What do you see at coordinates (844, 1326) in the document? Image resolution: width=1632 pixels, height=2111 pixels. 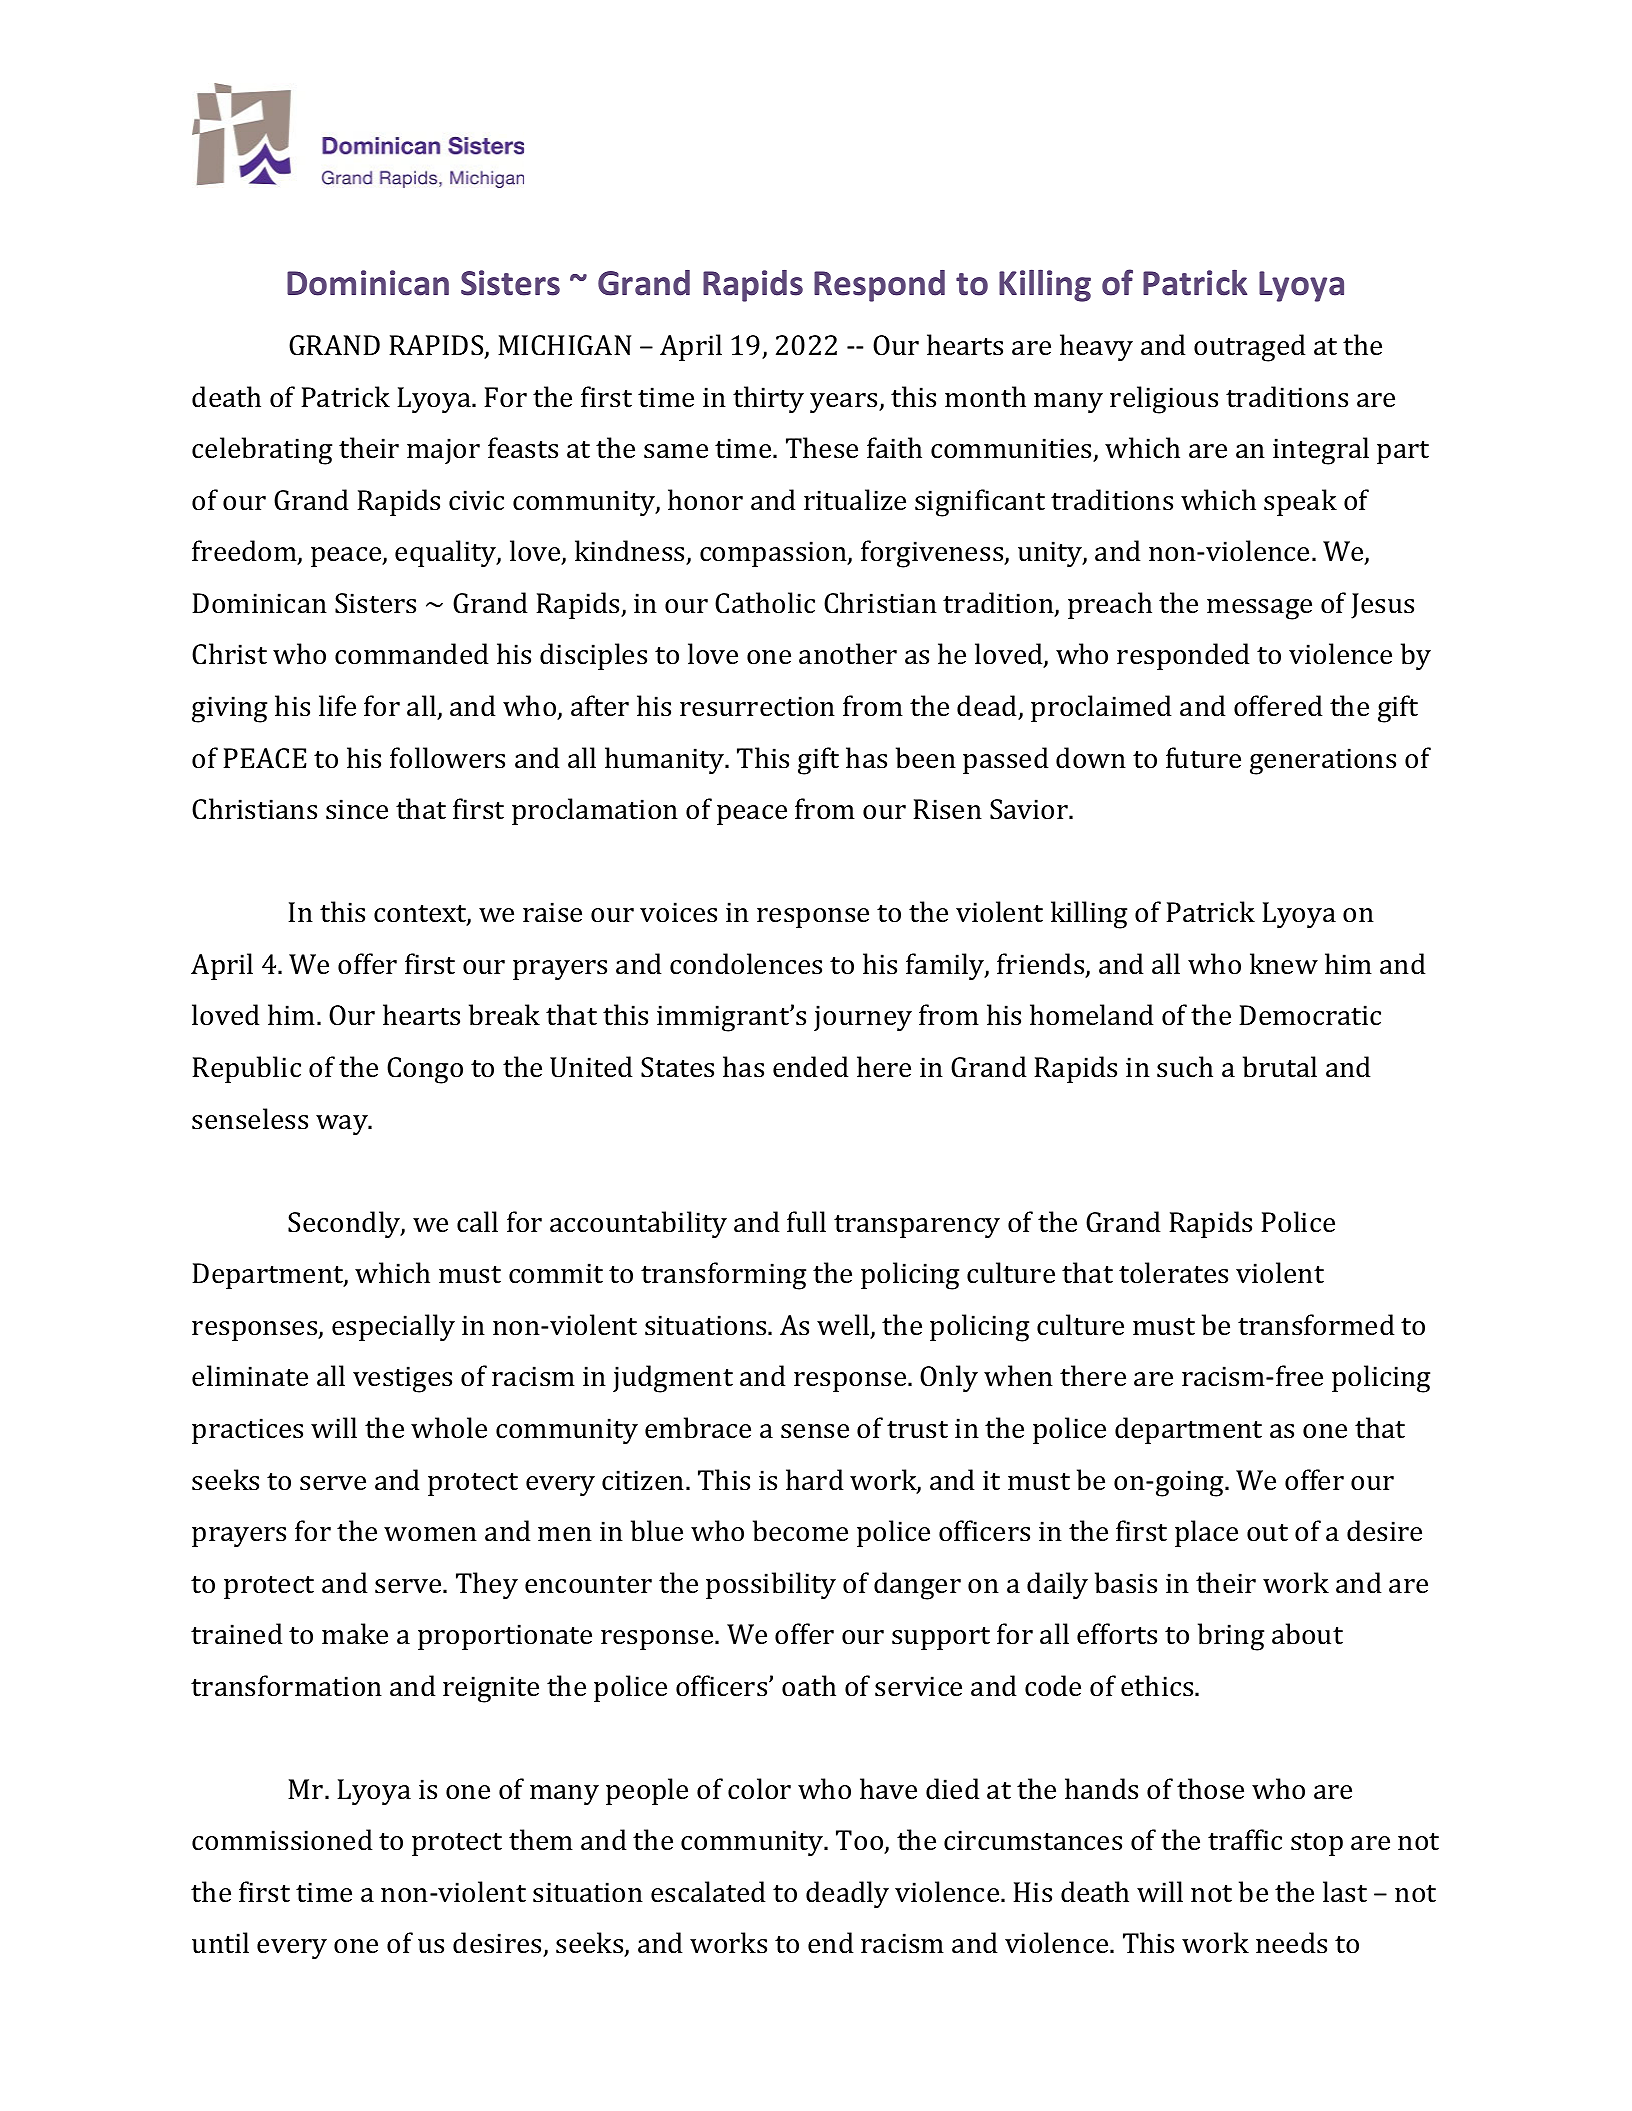 I see `well` at bounding box center [844, 1326].
